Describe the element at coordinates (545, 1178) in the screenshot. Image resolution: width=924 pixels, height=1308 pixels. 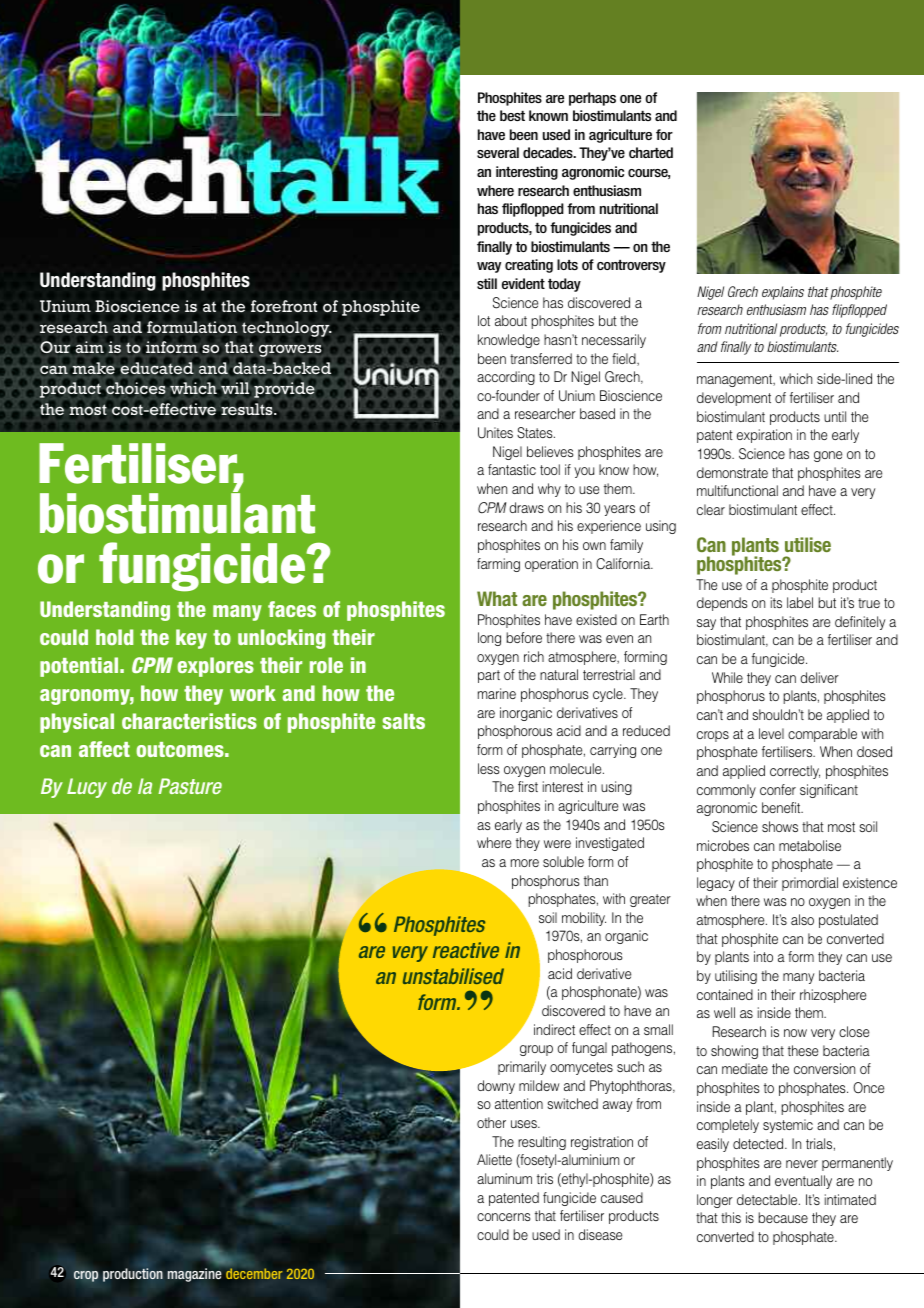
I see `tris` at that location.
